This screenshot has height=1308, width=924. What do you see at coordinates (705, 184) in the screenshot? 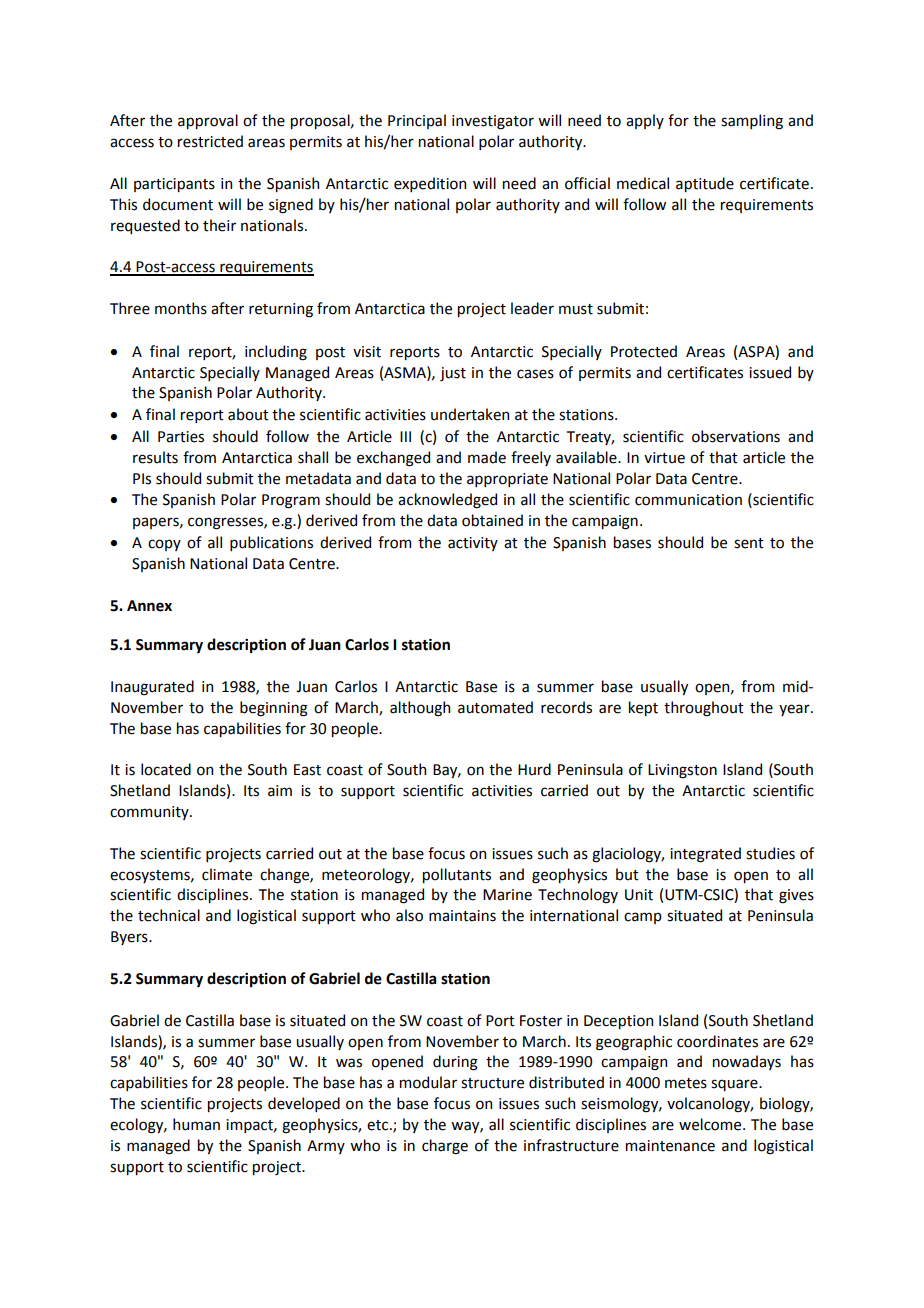
I see `aptitude` at bounding box center [705, 184].
